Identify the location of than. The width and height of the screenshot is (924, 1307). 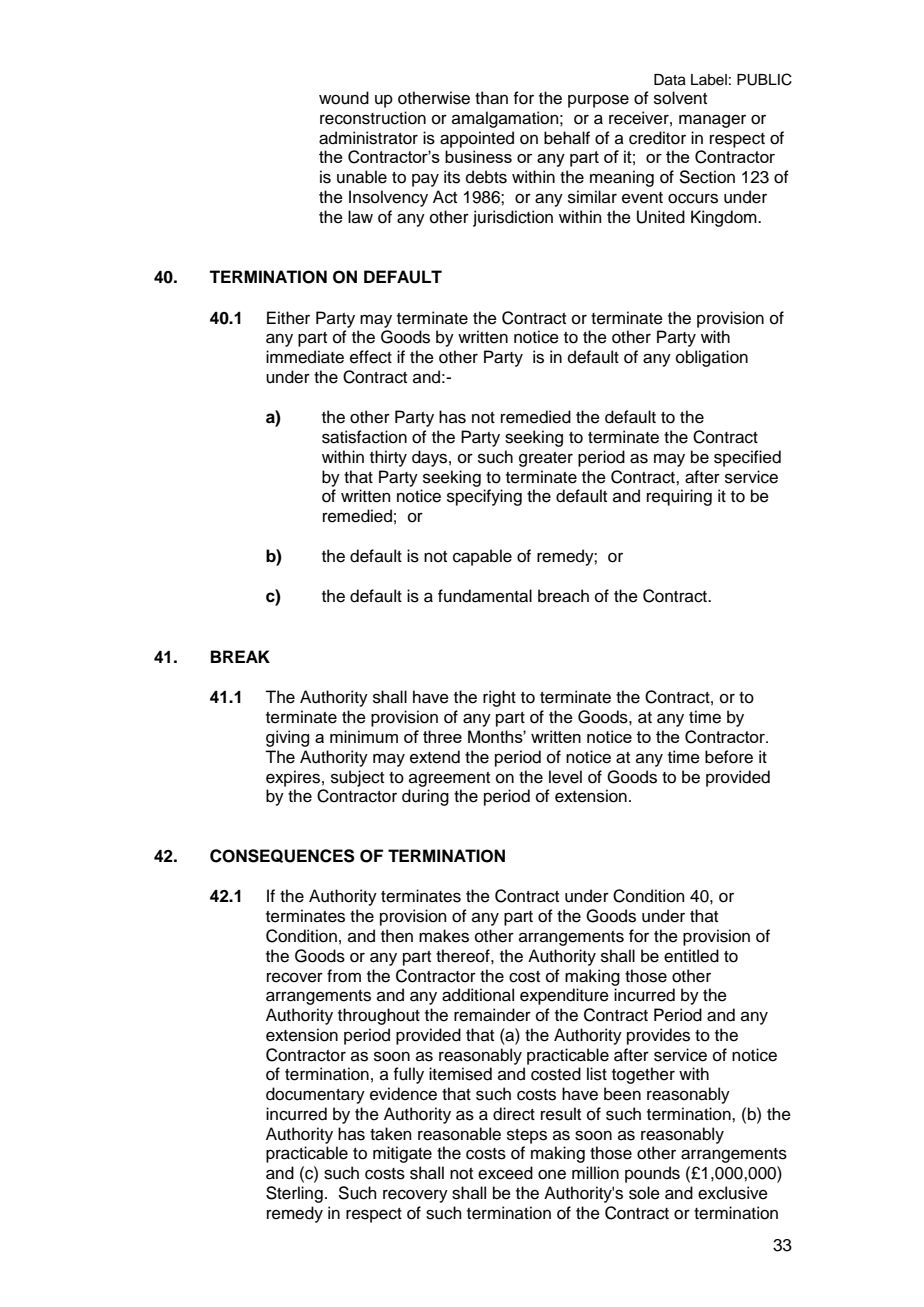
(491, 98).
